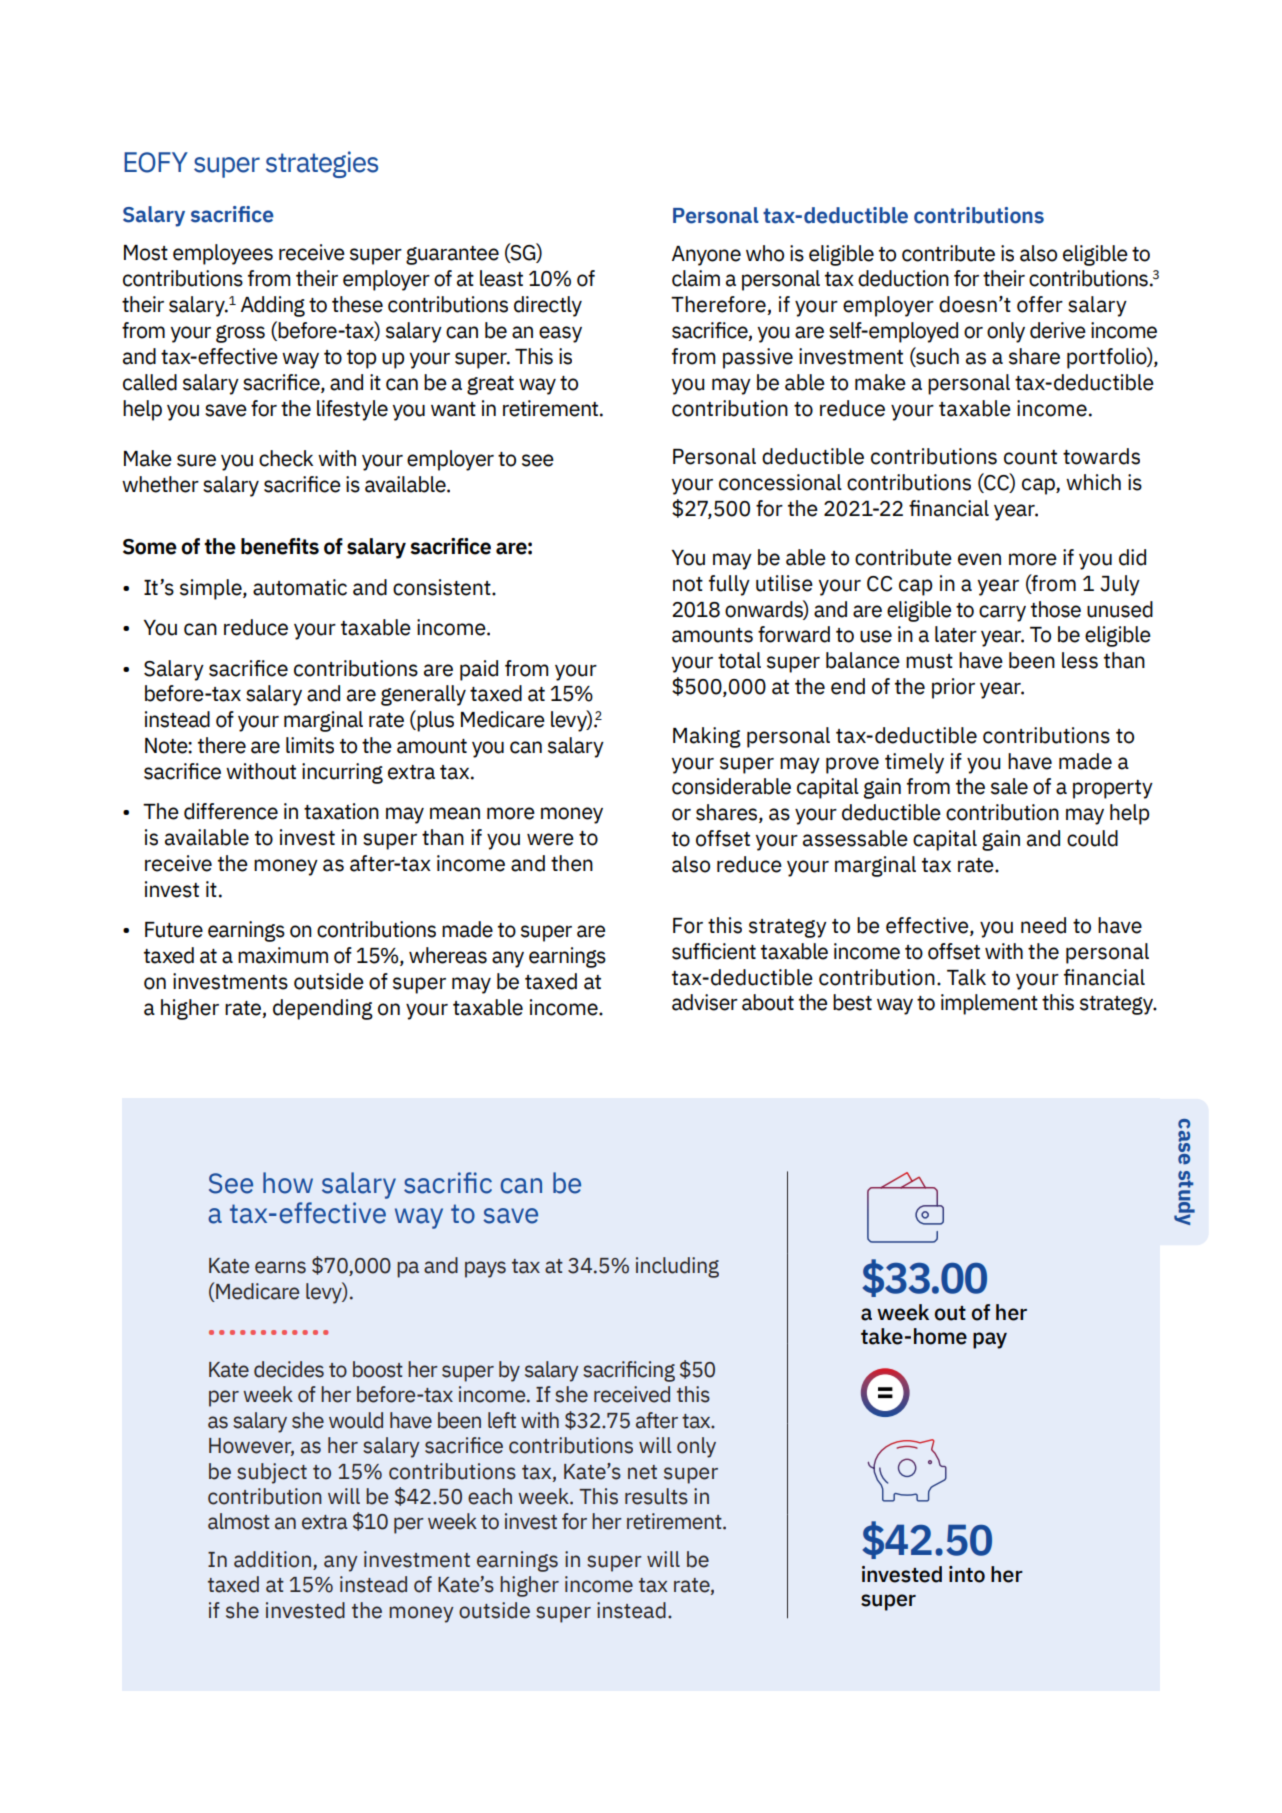  What do you see at coordinates (273, 306) in the screenshot?
I see `Adding` at bounding box center [273, 306].
